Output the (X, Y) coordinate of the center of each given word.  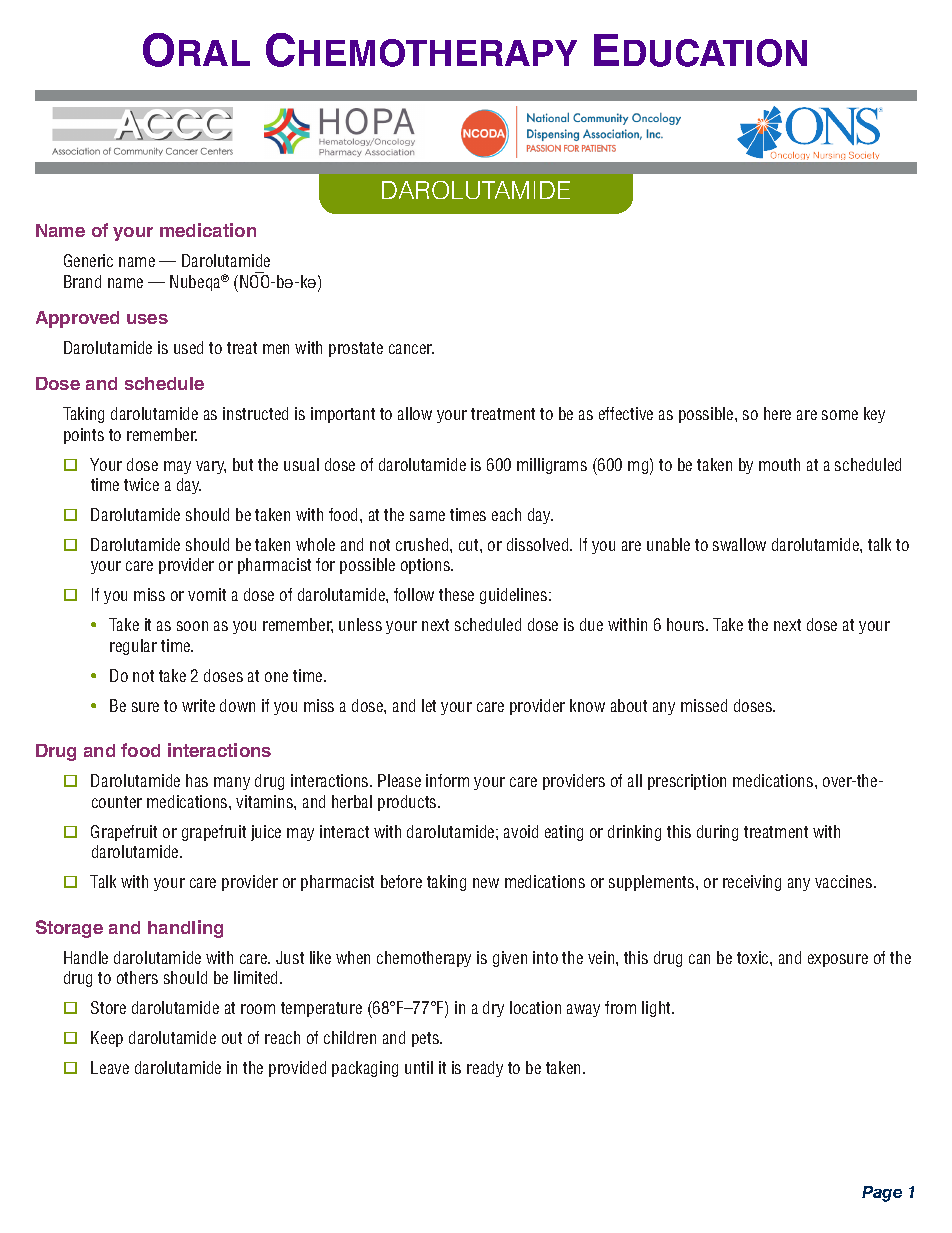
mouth (779, 464)
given (510, 959)
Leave (110, 1067)
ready (485, 1069)
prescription (687, 782)
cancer (411, 349)
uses (147, 319)
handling (185, 929)
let (429, 705)
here (777, 413)
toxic (754, 957)
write (198, 705)
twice (141, 484)
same (427, 516)
